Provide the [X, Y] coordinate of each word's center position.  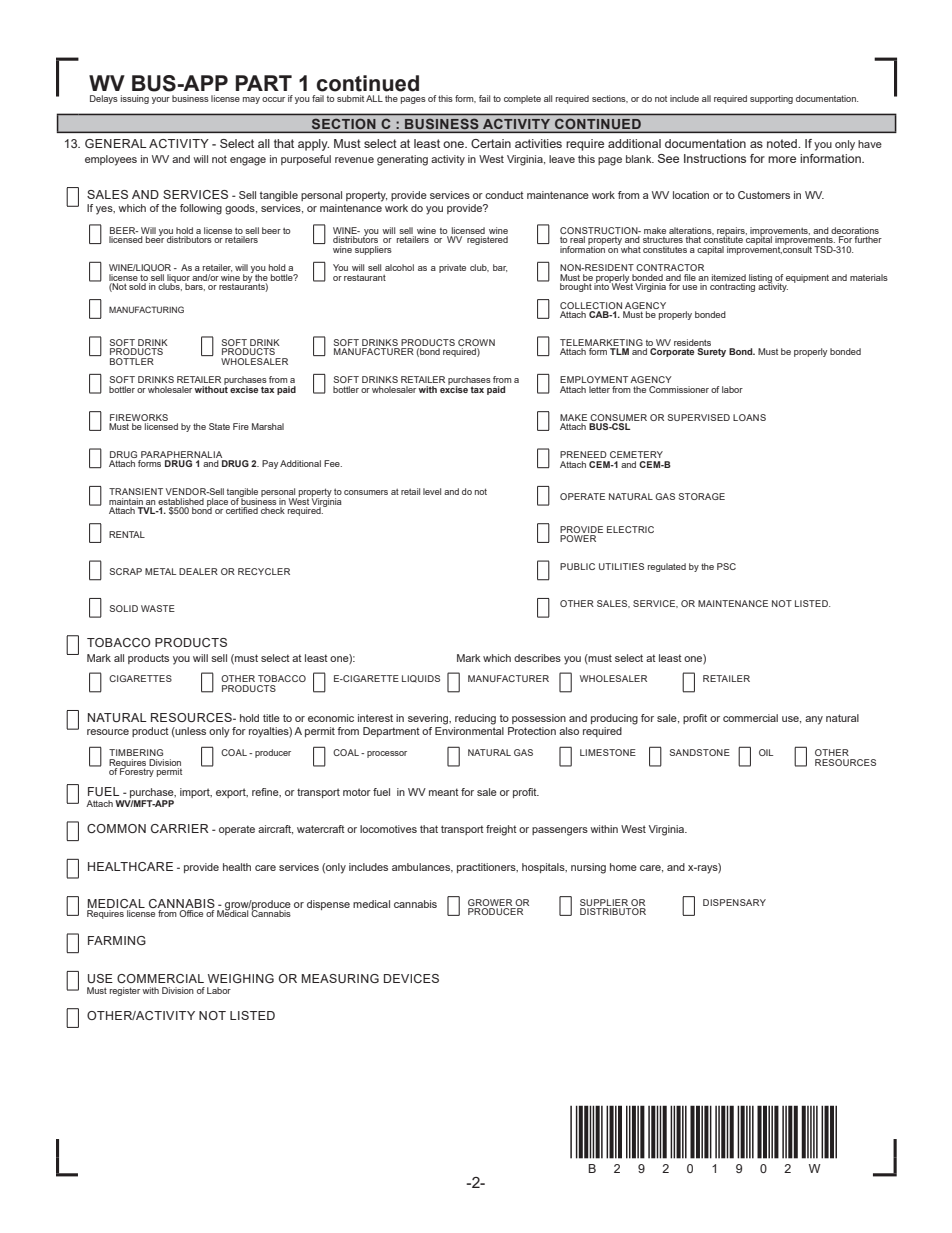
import [196, 793]
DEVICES [411, 978]
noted [783, 143]
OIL [766, 752]
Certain [491, 143]
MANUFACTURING [146, 309]
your [161, 100]
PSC [726, 566]
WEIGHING [241, 978]
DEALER [198, 571]
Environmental [469, 731]
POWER [578, 538]
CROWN [476, 344]
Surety [711, 352]
